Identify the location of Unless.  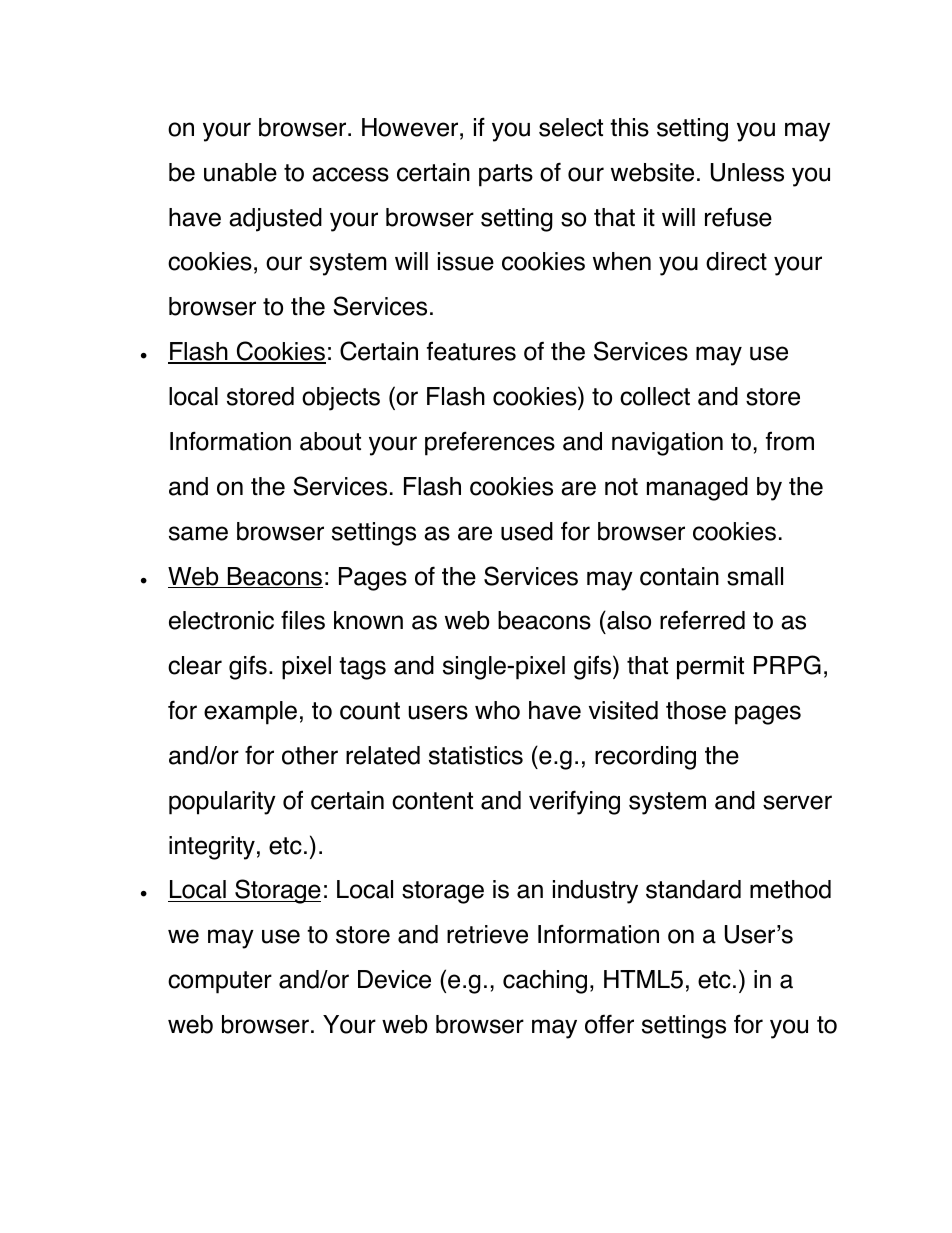
(747, 172).
